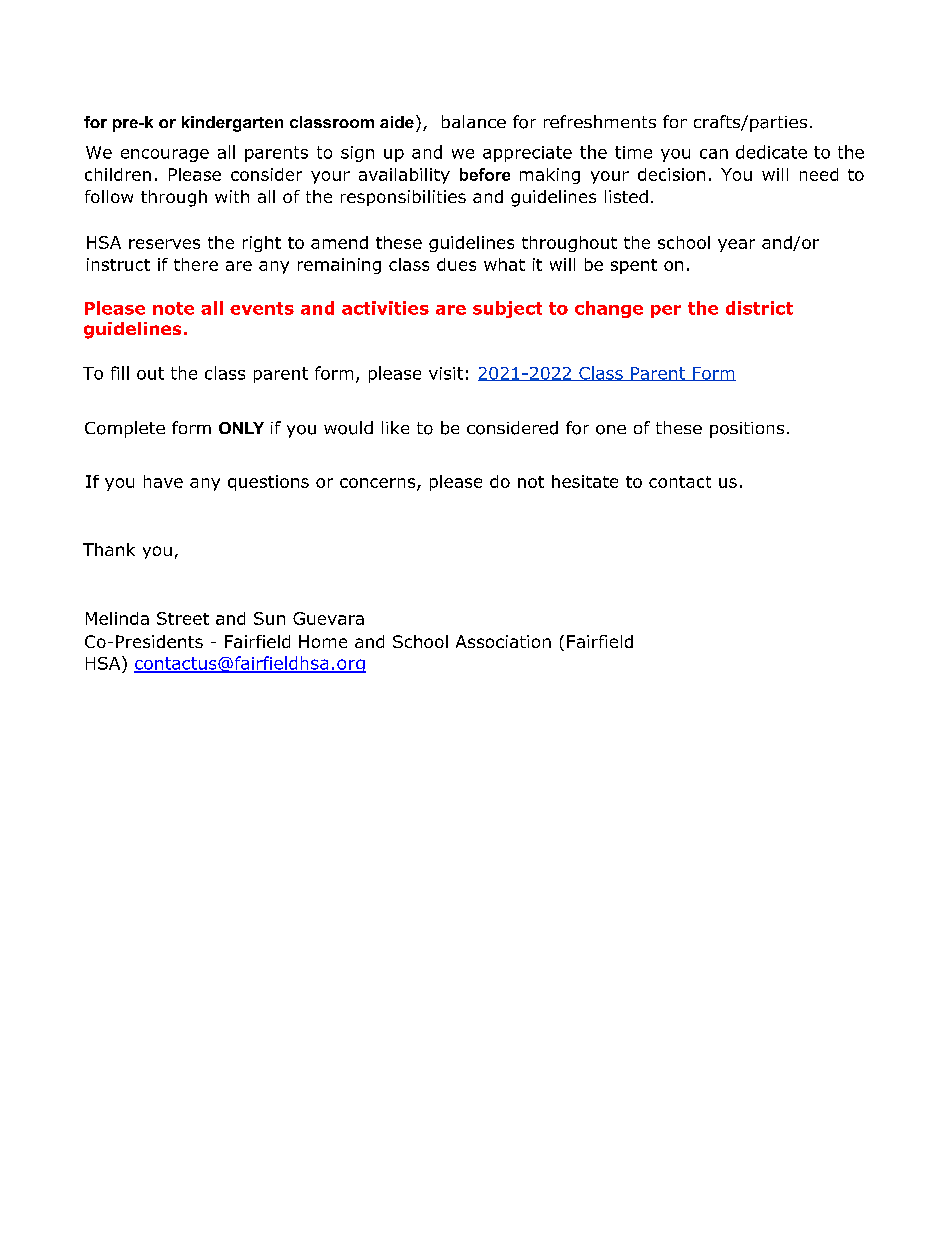 This screenshot has width=952, height=1233. What do you see at coordinates (232, 124) in the screenshot?
I see `kindergarten` at bounding box center [232, 124].
